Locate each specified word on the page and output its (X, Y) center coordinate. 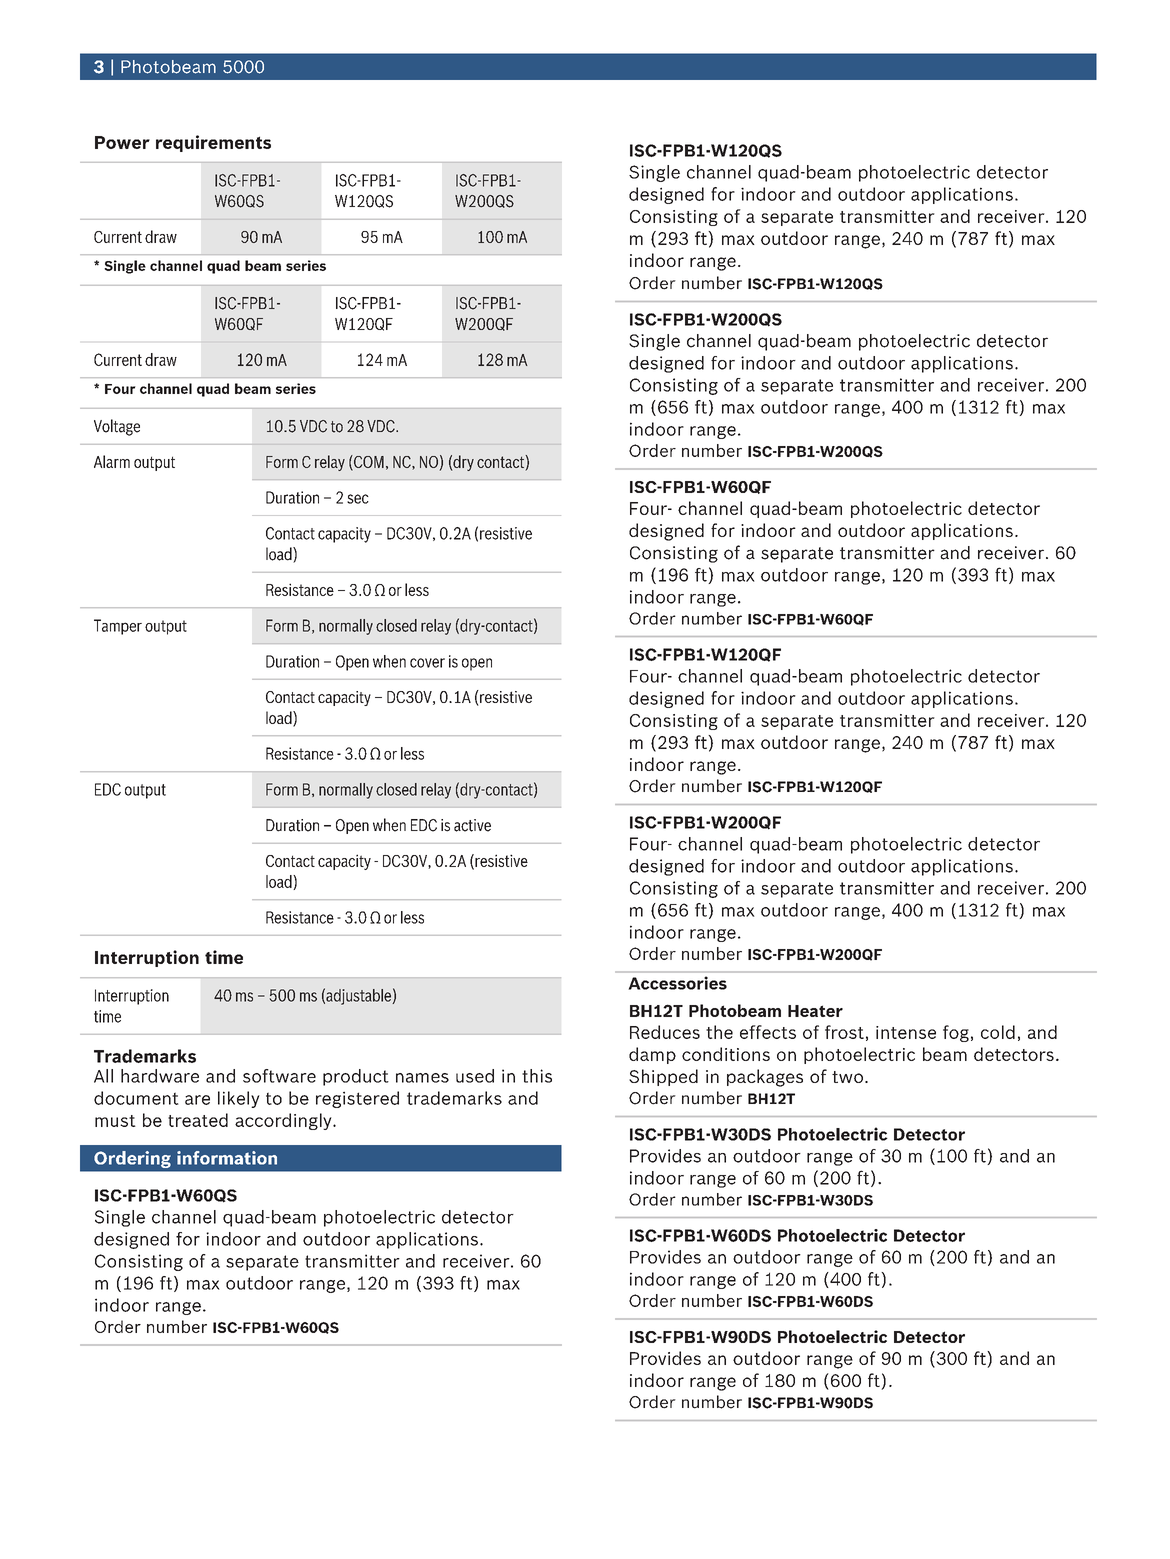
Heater (815, 1011)
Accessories (678, 983)
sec (358, 499)
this (537, 1076)
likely (239, 1099)
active (472, 825)
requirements (213, 143)
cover (427, 663)
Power (122, 142)
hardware (160, 1076)
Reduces (665, 1032)
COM (368, 462)
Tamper (118, 627)
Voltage (117, 427)
